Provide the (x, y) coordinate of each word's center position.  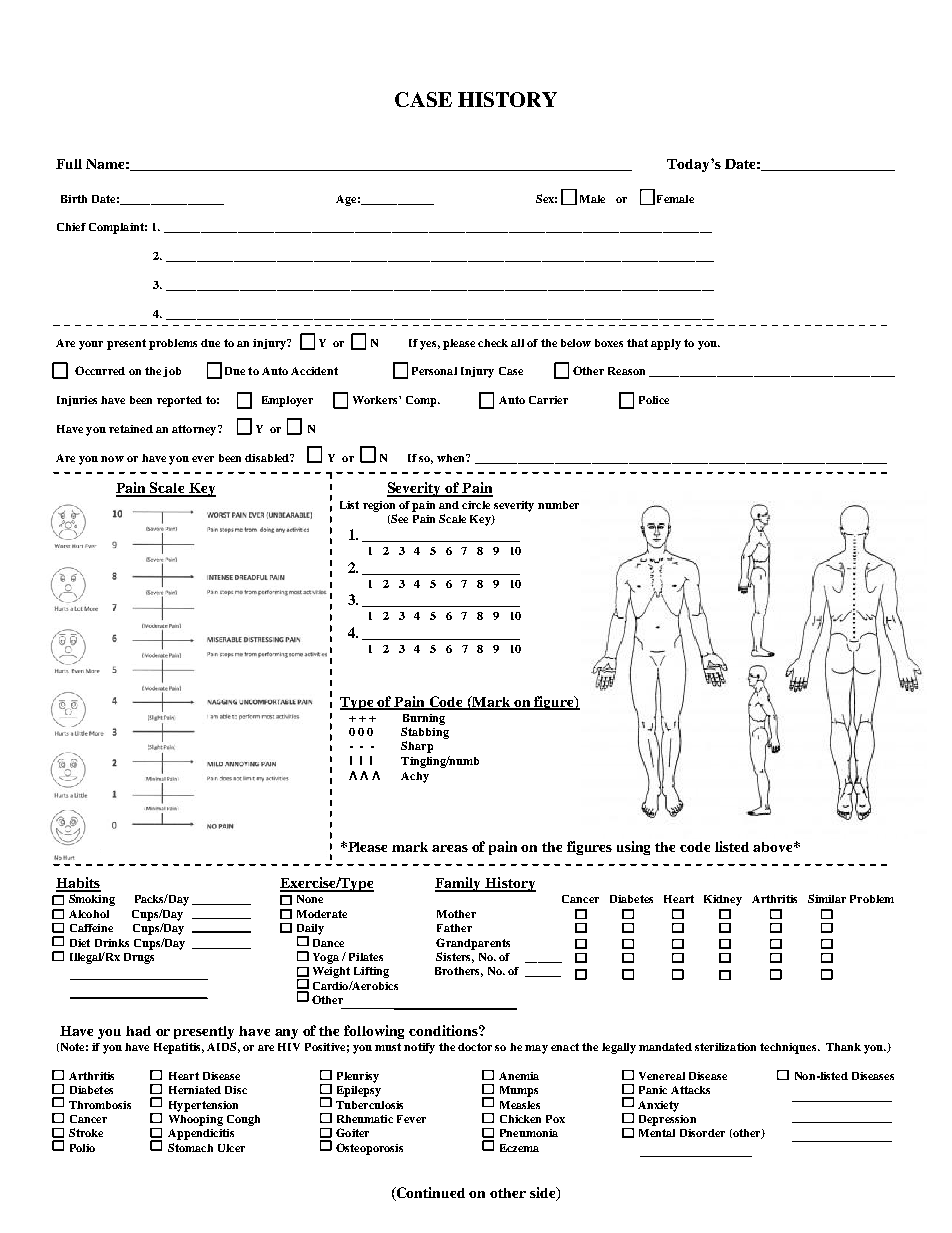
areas (450, 848)
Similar (827, 898)
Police (654, 400)
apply (666, 344)
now (112, 459)
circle (476, 505)
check (493, 343)
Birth (74, 199)
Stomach (190, 1147)
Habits (78, 884)
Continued (430, 1194)
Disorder (702, 1133)
